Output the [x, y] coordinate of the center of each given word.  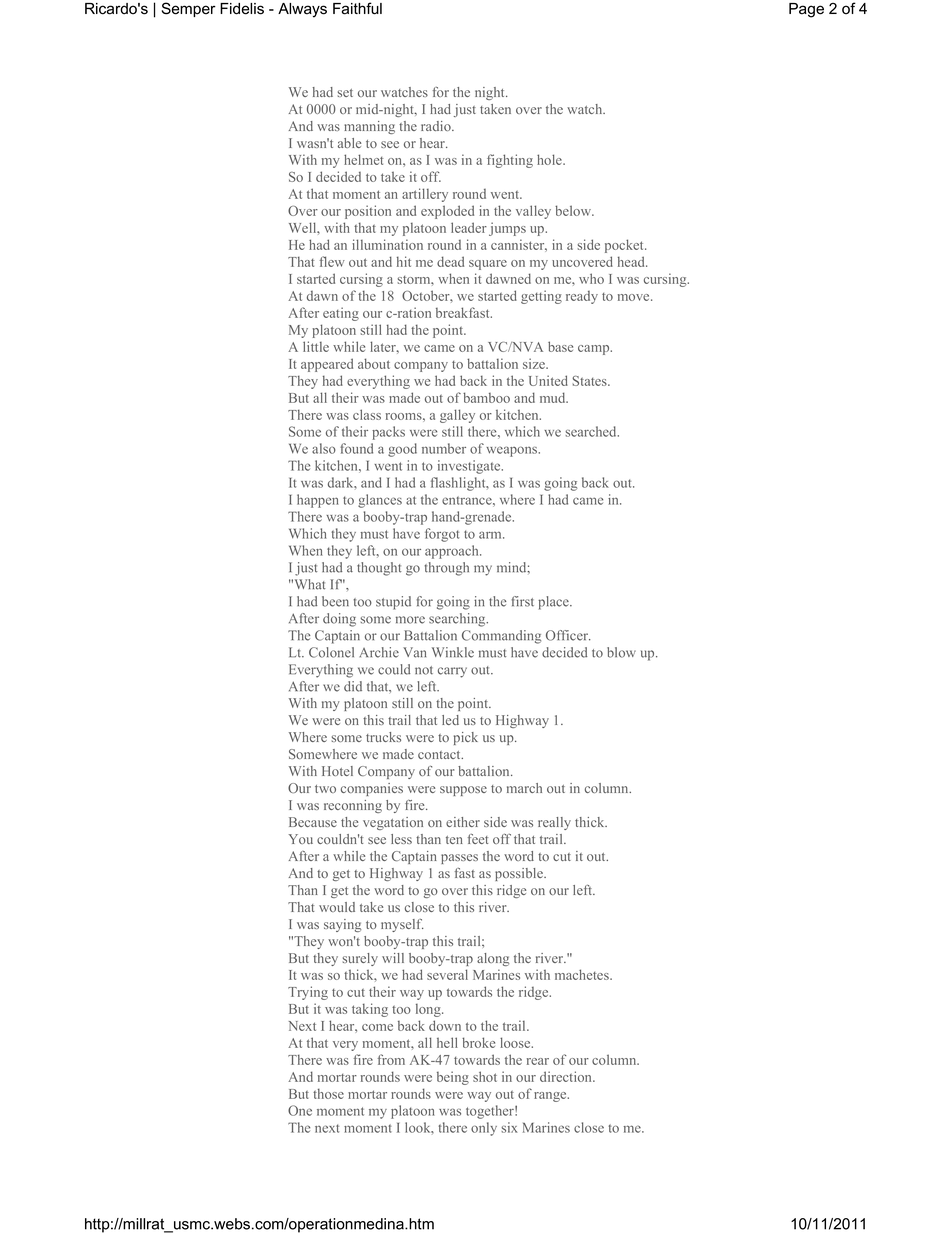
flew [332, 261]
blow [621, 652]
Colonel [331, 652]
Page [806, 10]
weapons [513, 451]
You [301, 839]
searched [592, 431]
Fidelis [242, 9]
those [328, 1093]
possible [520, 874]
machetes [583, 974]
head [632, 261]
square [488, 265]
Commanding [501, 637]
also [324, 448]
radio [437, 126]
